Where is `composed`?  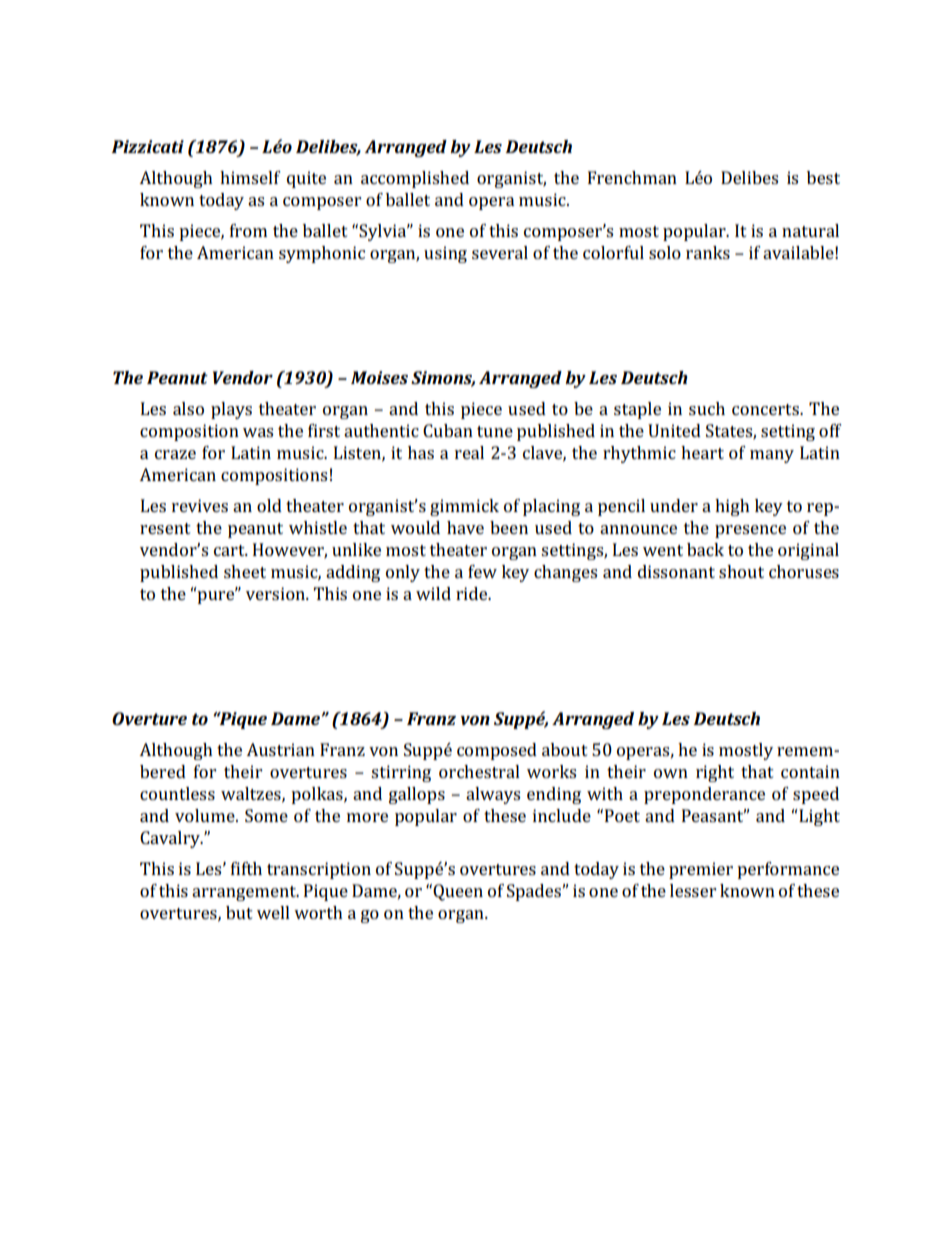 composed is located at coordinates (497, 751).
